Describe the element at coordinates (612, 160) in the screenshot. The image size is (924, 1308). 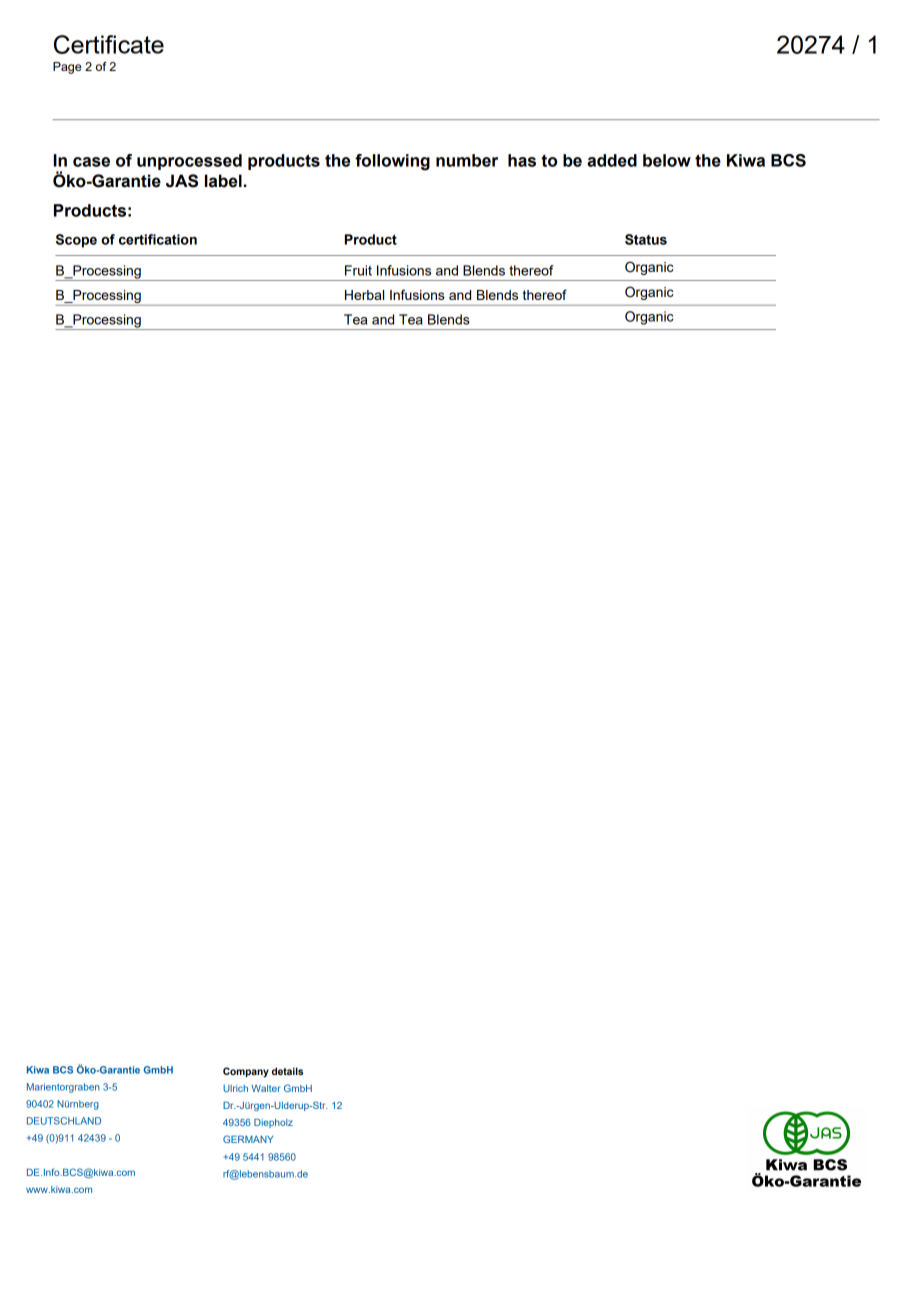
I see `added` at that location.
